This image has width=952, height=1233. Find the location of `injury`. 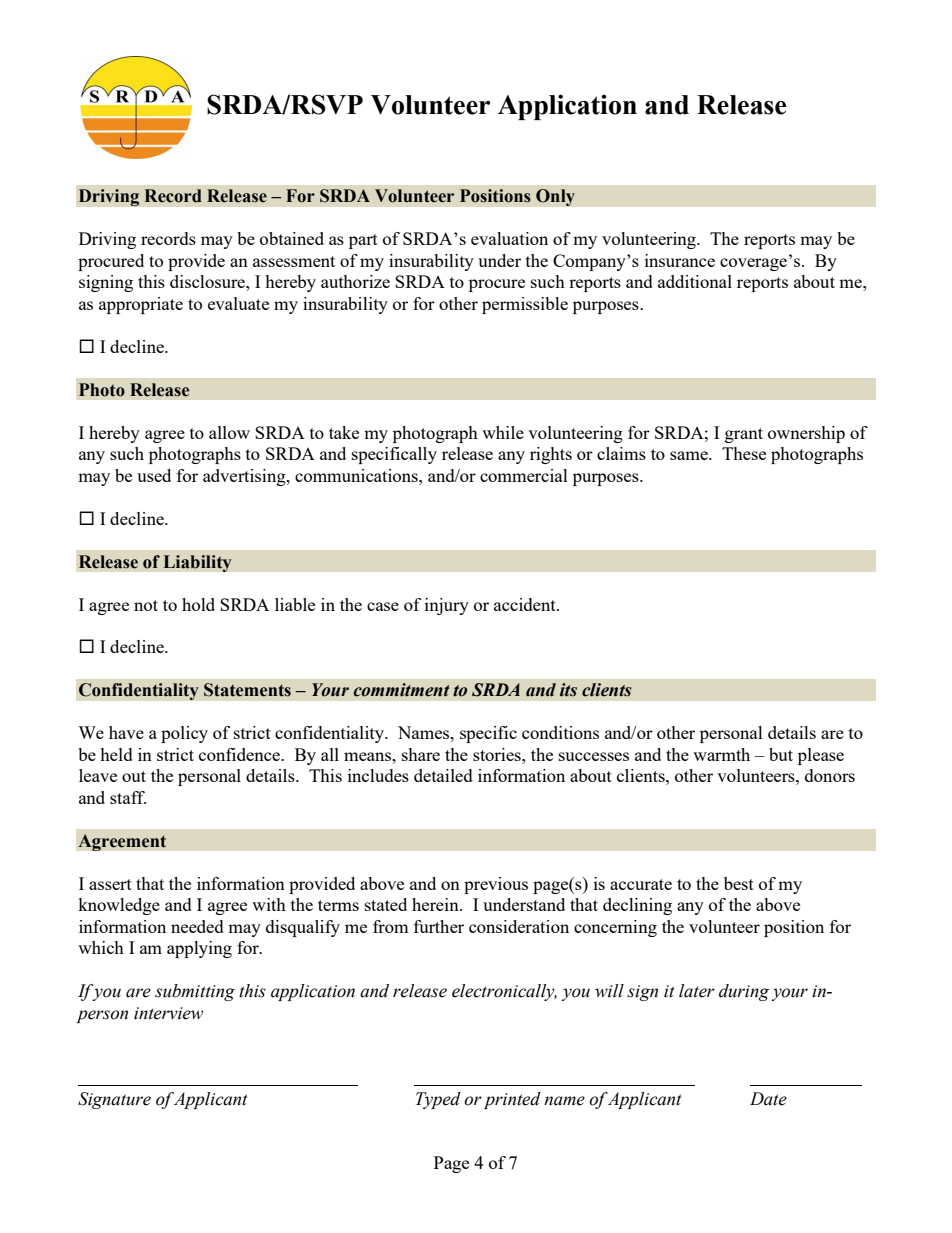

injury is located at coordinates (447, 606).
